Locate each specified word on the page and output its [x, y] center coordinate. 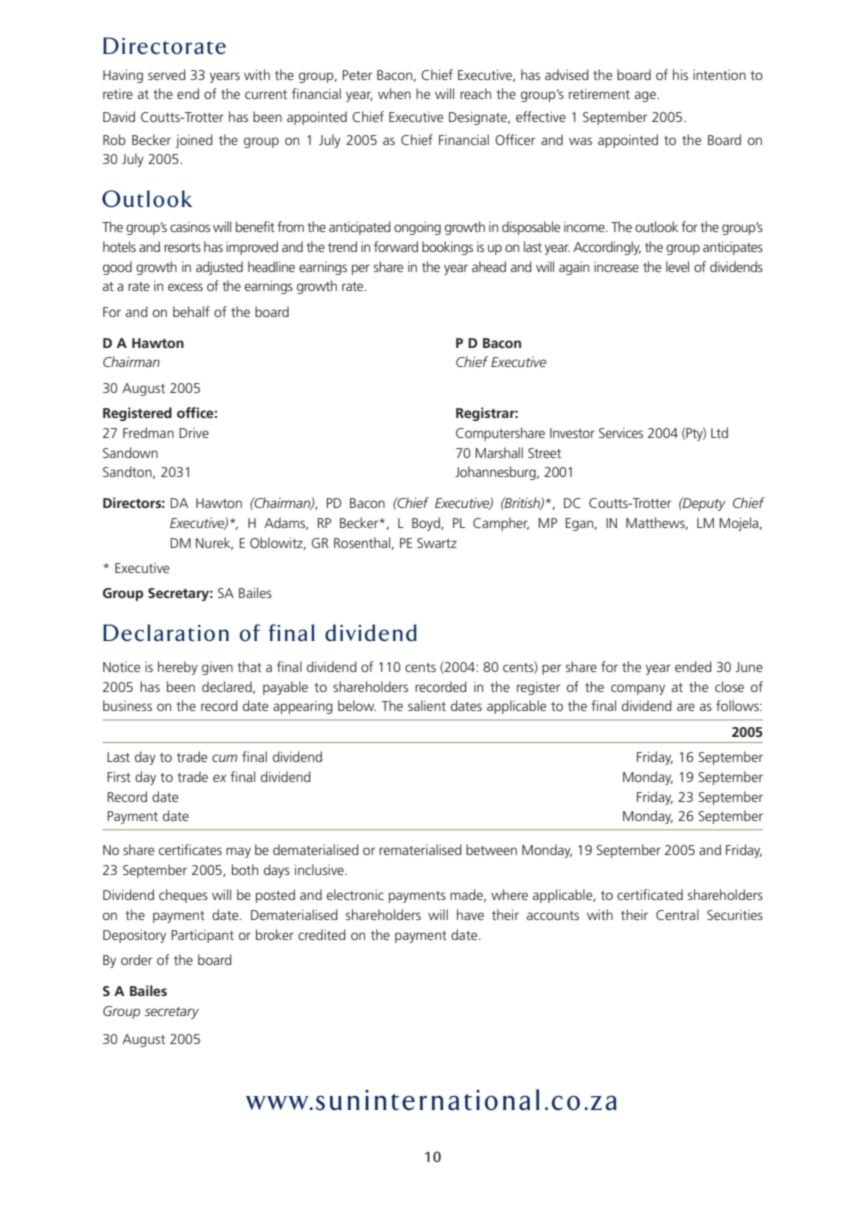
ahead [489, 266]
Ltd [719, 432]
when [394, 93]
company [638, 689]
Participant [202, 936]
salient [427, 705]
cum [224, 758]
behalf [191, 311]
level [677, 266]
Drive [194, 433]
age [646, 96]
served [167, 74]
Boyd [427, 524]
